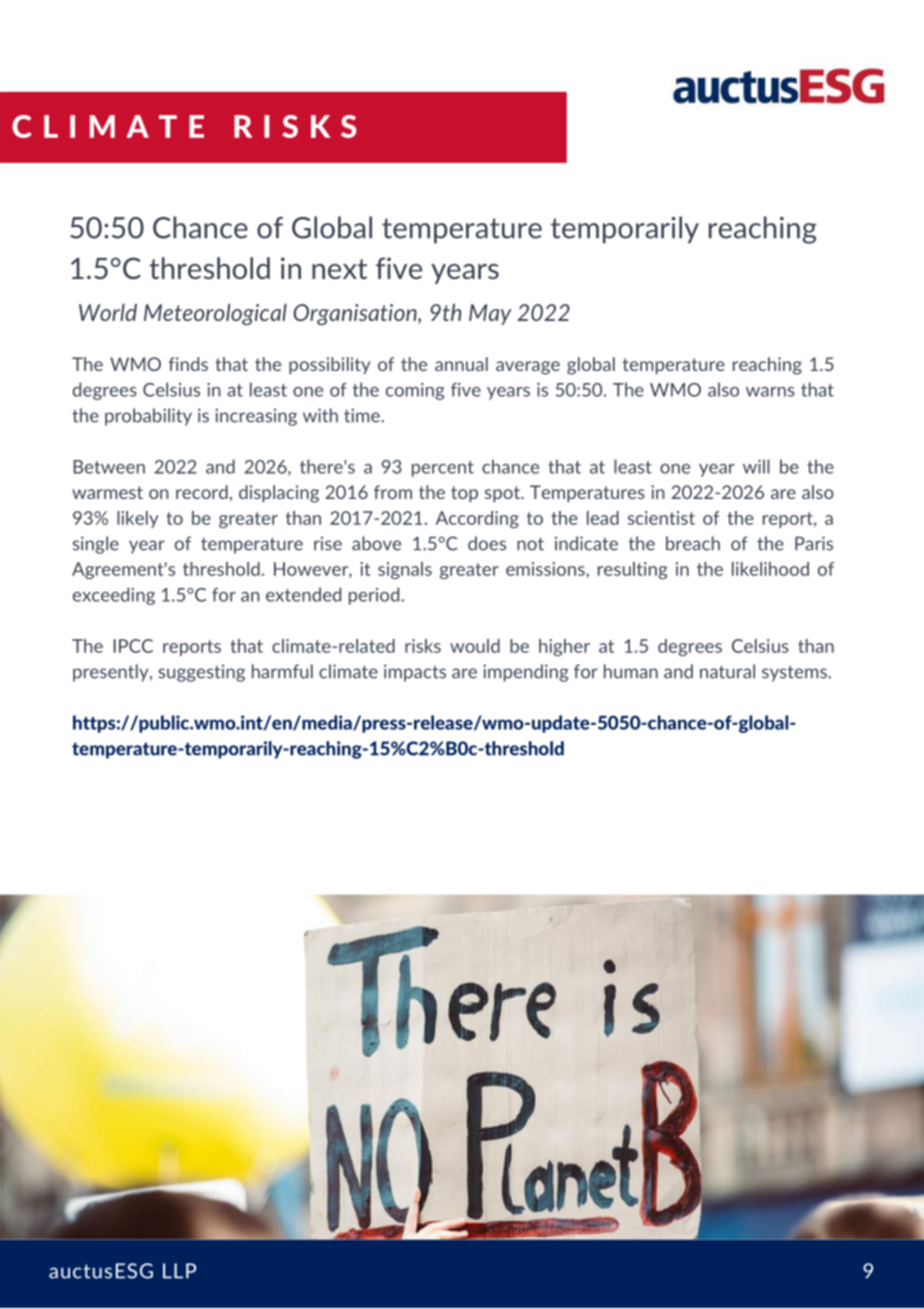 The height and width of the screenshot is (1309, 924). What do you see at coordinates (727, 671) in the screenshot?
I see `natural` at bounding box center [727, 671].
